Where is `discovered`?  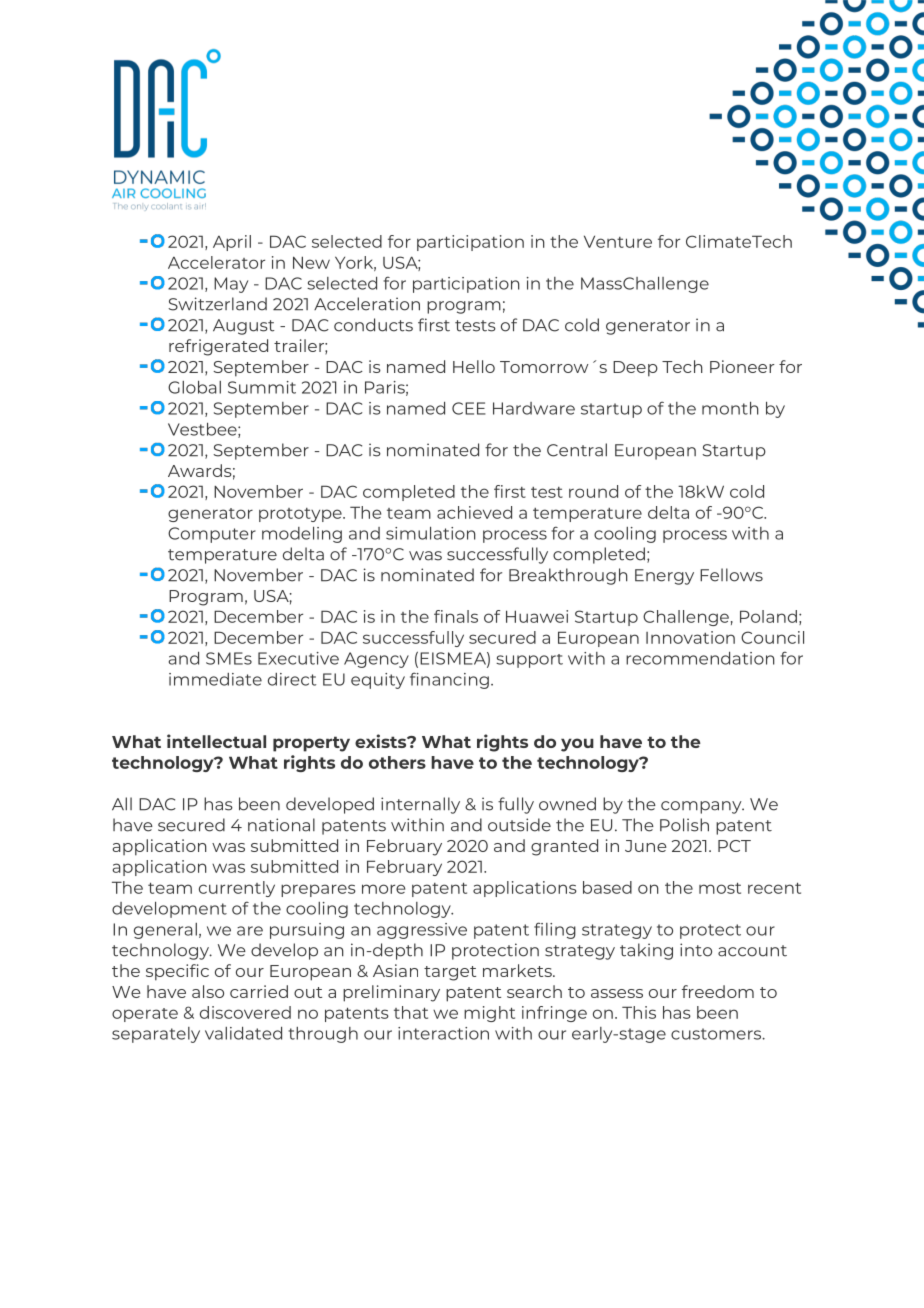
discovered is located at coordinates (245, 1012).
